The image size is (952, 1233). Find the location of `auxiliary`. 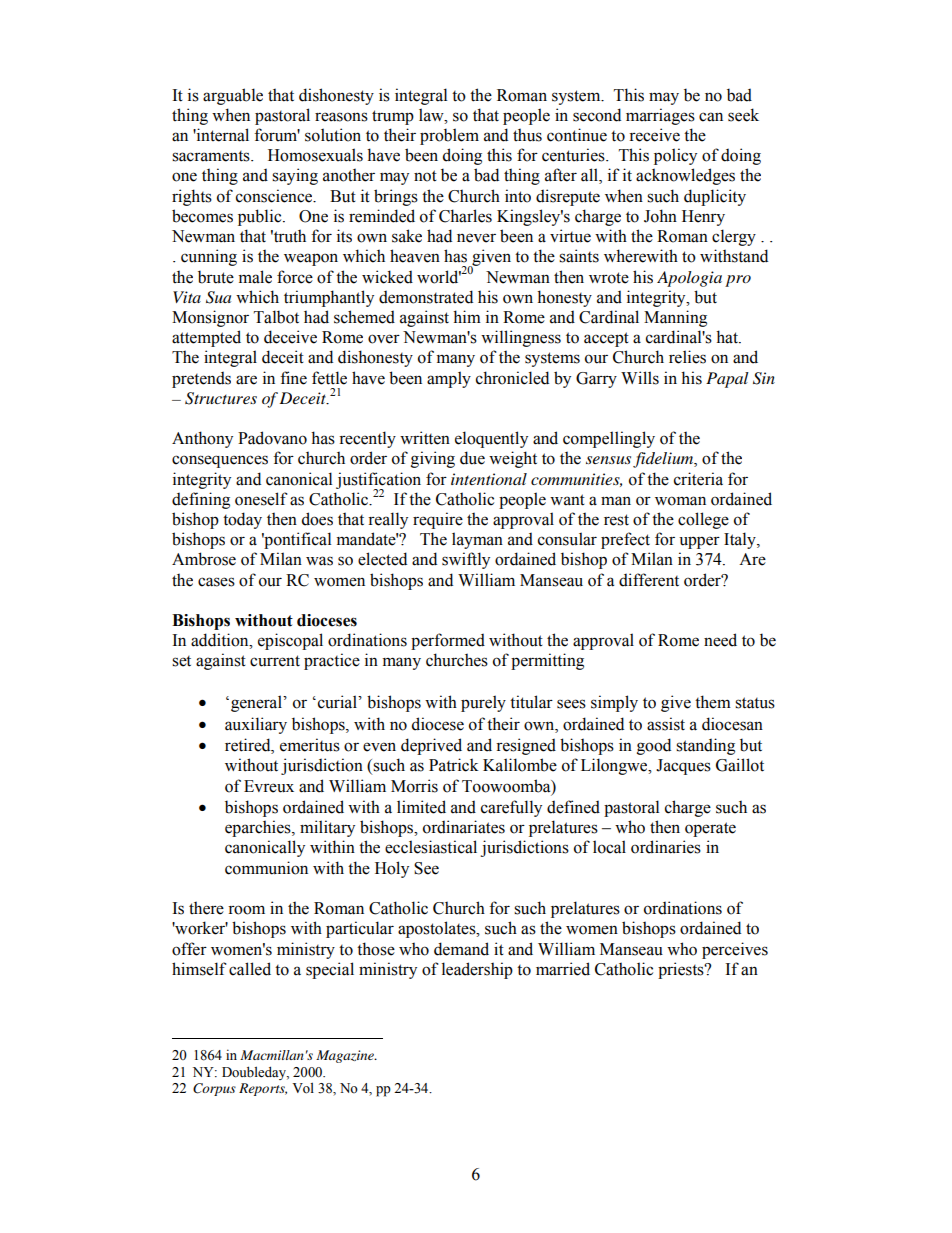

auxiliary is located at coordinates (256, 725).
